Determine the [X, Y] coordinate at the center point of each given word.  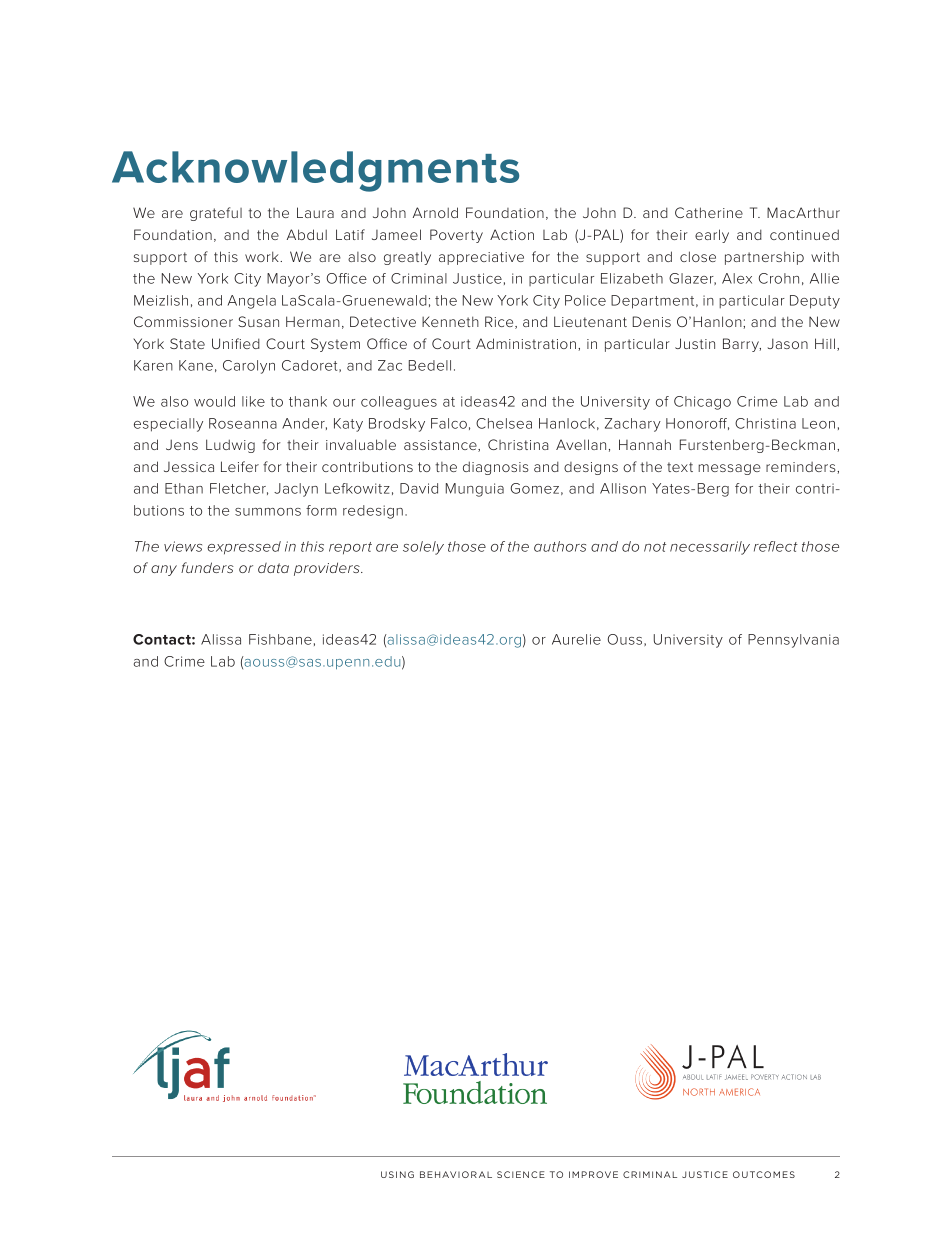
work [263, 256]
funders [207, 567]
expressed [244, 548]
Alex [737, 278]
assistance [441, 446]
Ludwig [230, 446]
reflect [776, 546]
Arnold [435, 212]
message [729, 469]
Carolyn [249, 367]
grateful [216, 214]
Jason [787, 343]
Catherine [709, 212]
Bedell [430, 365]
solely [423, 548]
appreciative [481, 258]
